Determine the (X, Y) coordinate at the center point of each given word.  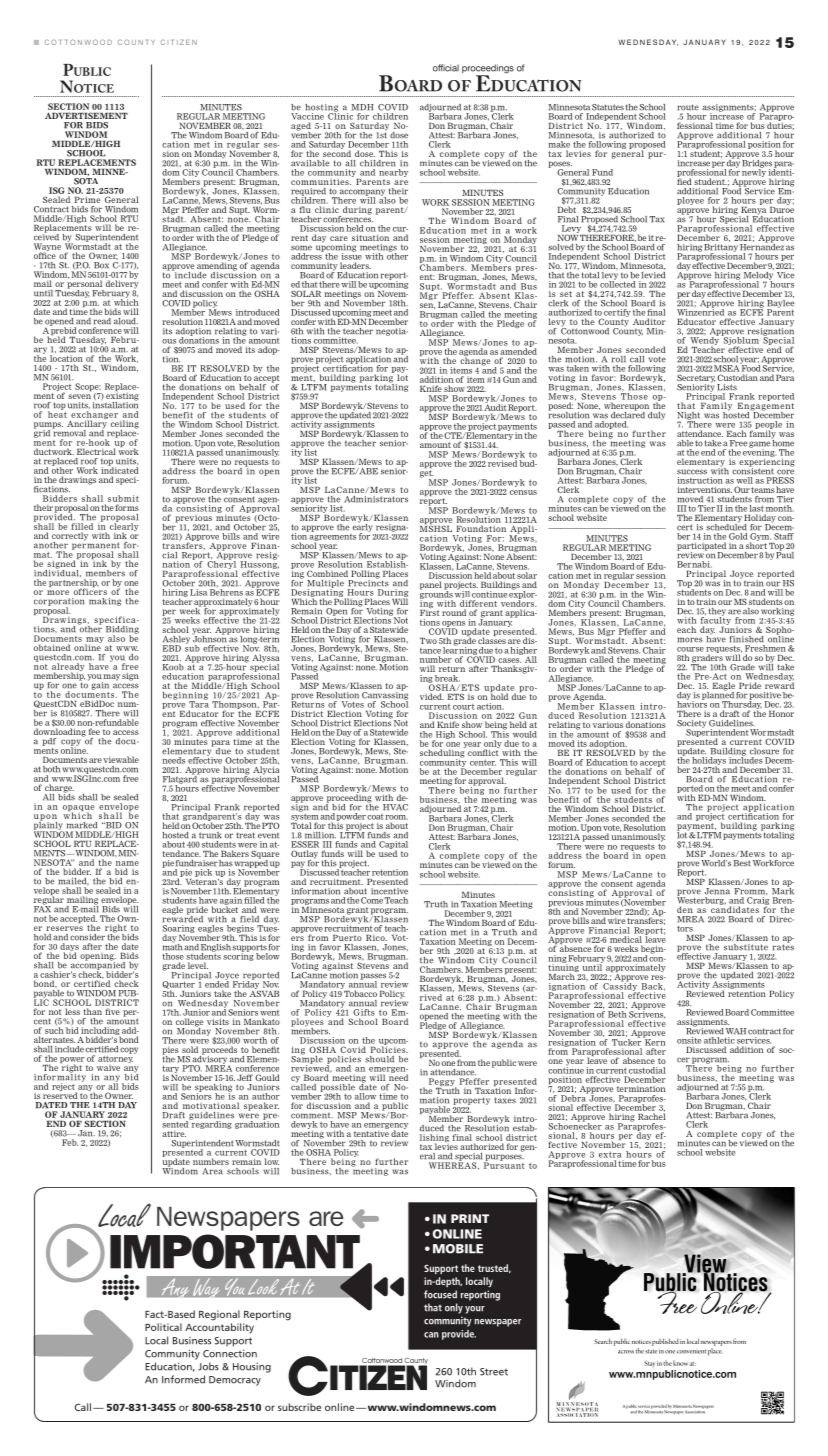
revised (502, 462)
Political (163, 1327)
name (127, 863)
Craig (758, 902)
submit (123, 498)
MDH (363, 107)
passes (373, 977)
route (688, 107)
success (692, 472)
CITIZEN (179, 42)
